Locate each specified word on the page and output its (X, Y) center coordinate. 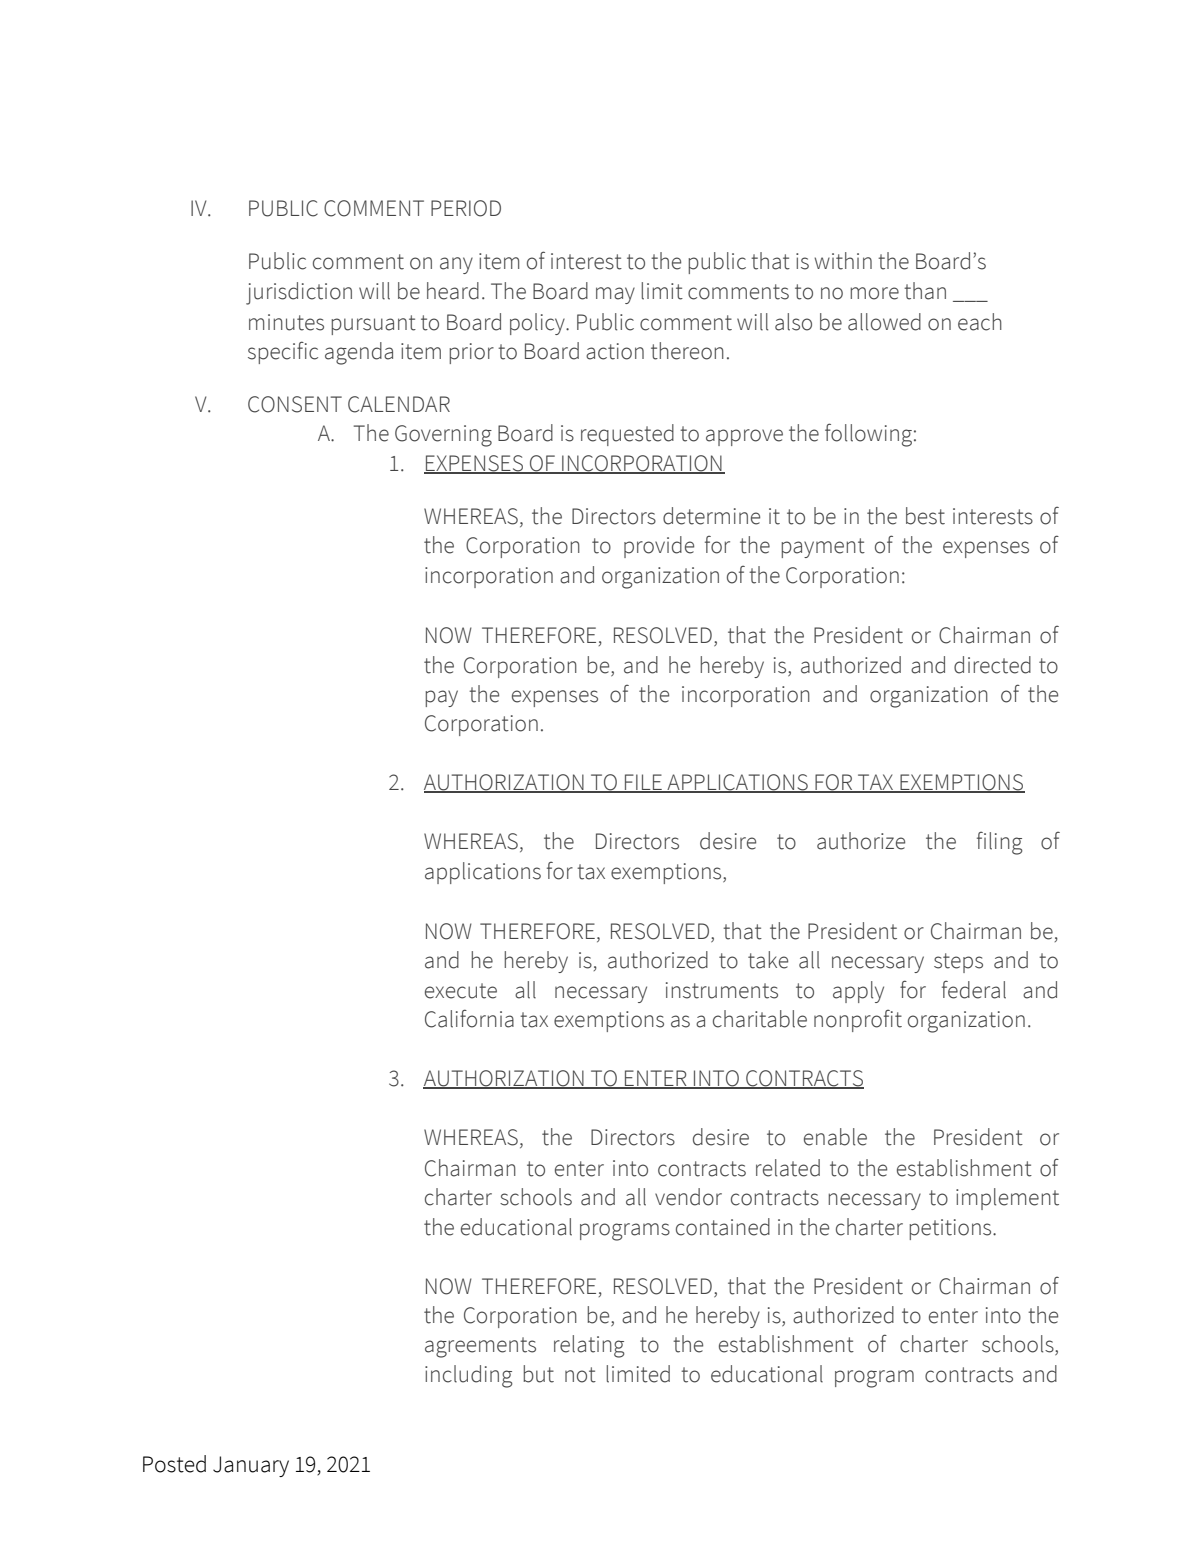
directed (992, 665)
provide (659, 547)
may (615, 295)
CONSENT (295, 404)
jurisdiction (299, 293)
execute (461, 991)
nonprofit (858, 1021)
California (469, 1018)
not (580, 1375)
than (925, 291)
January (251, 1466)
